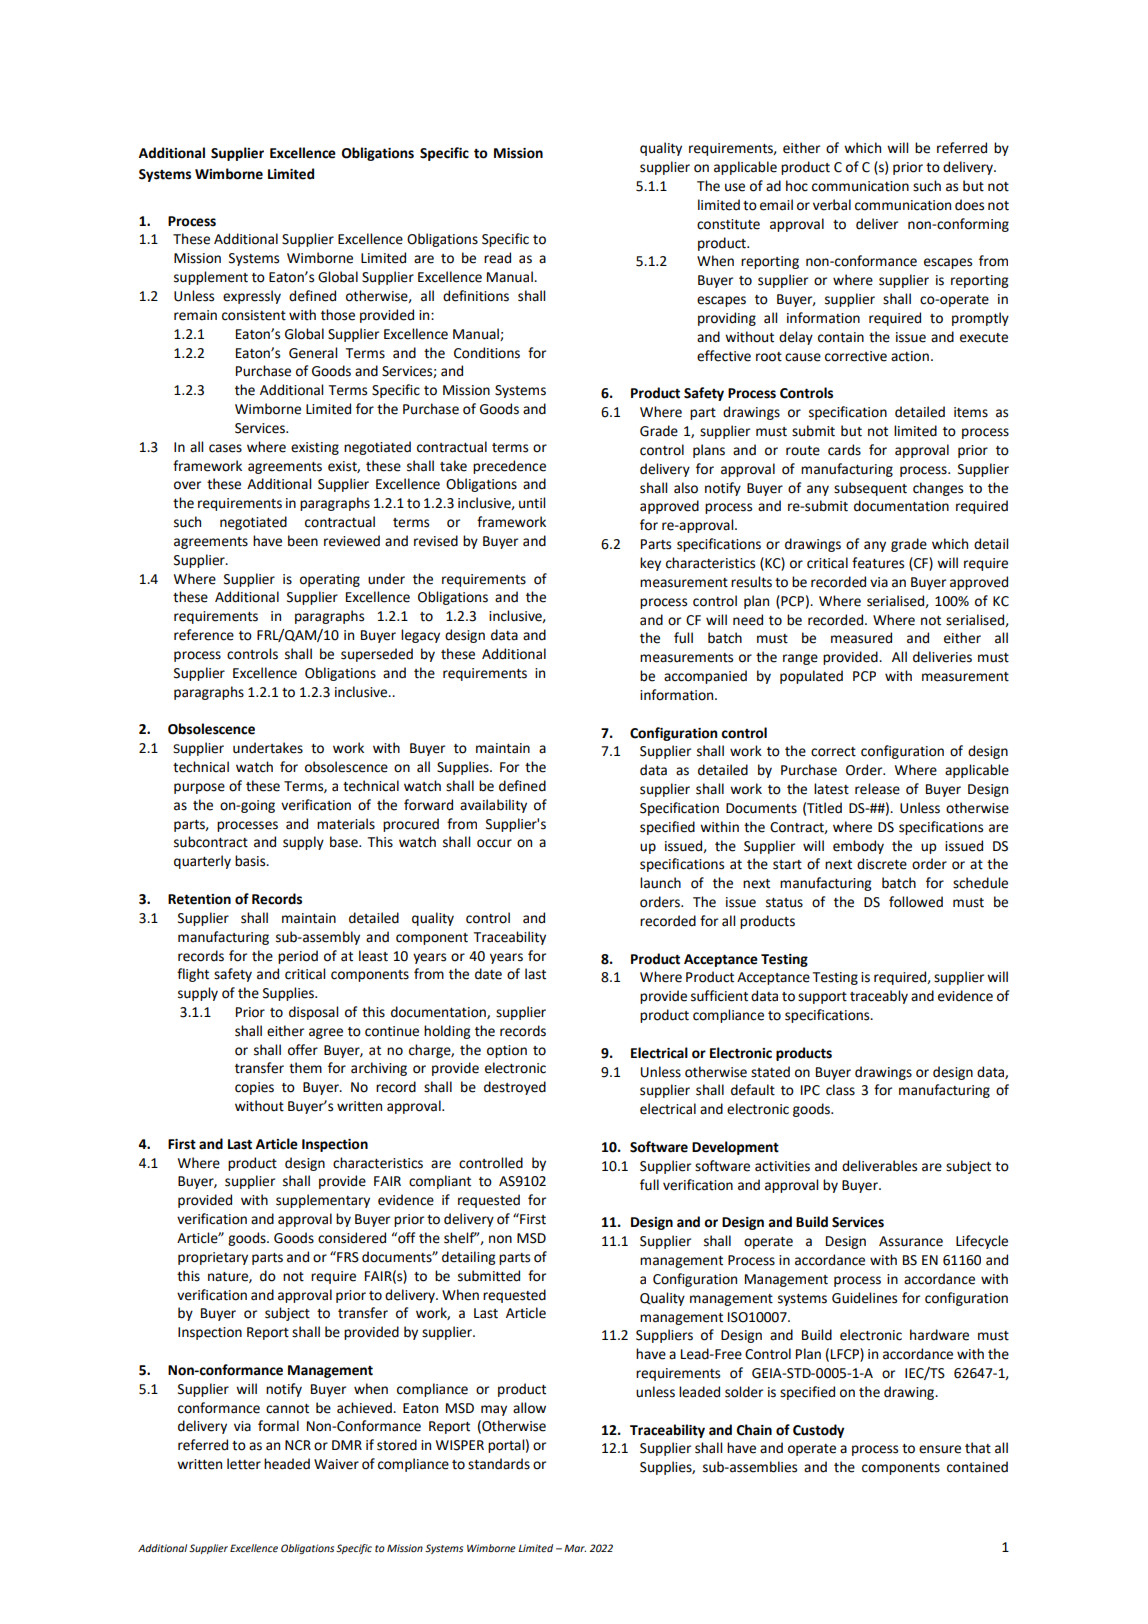 Image resolution: width=1148 pixels, height=1624 pixels. Describe the element at coordinates (832, 205) in the screenshot. I see `verbal` at that location.
